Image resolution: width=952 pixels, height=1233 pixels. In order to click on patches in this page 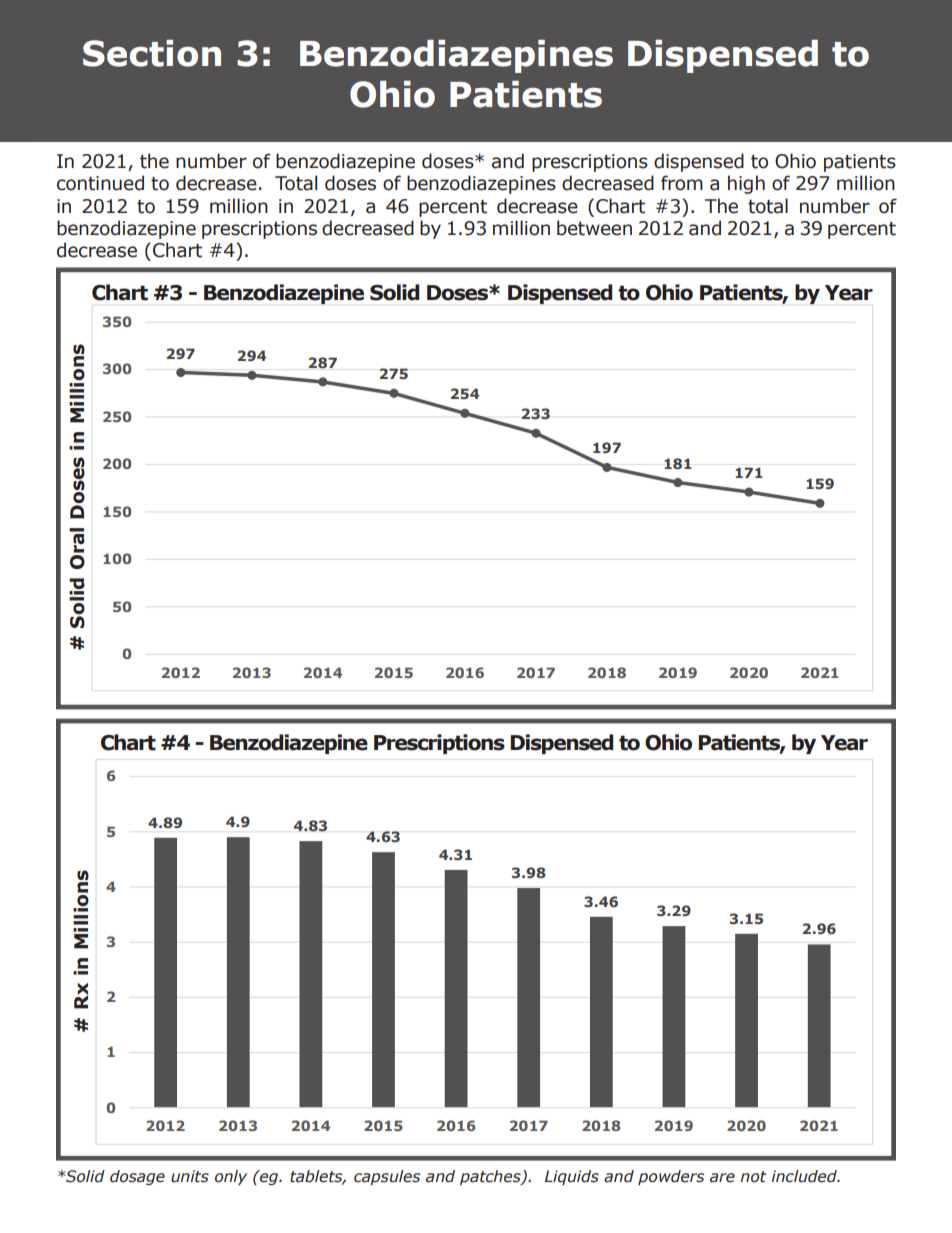, I will do `click(491, 1177)`.
